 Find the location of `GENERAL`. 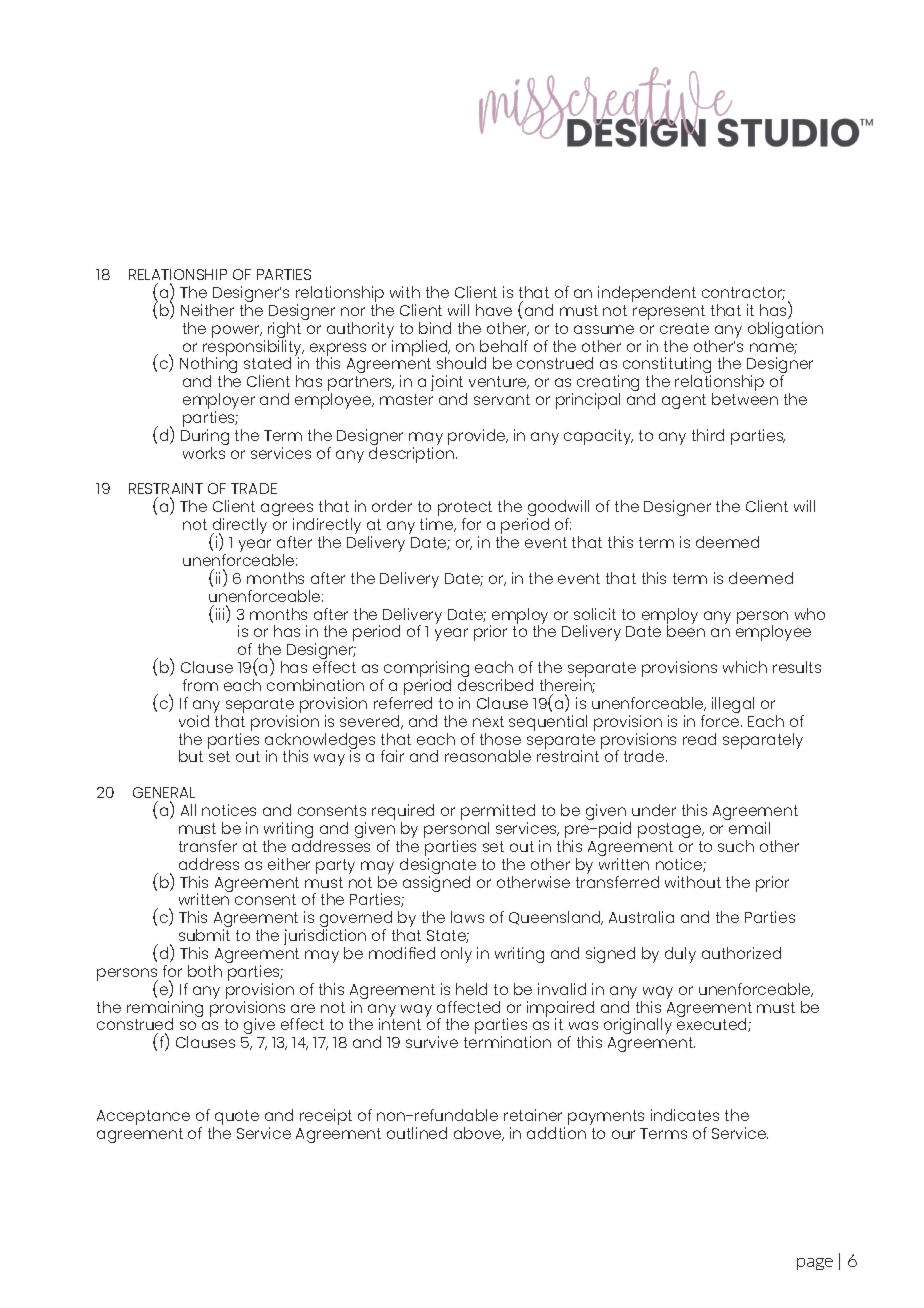

GENERAL is located at coordinates (164, 792).
